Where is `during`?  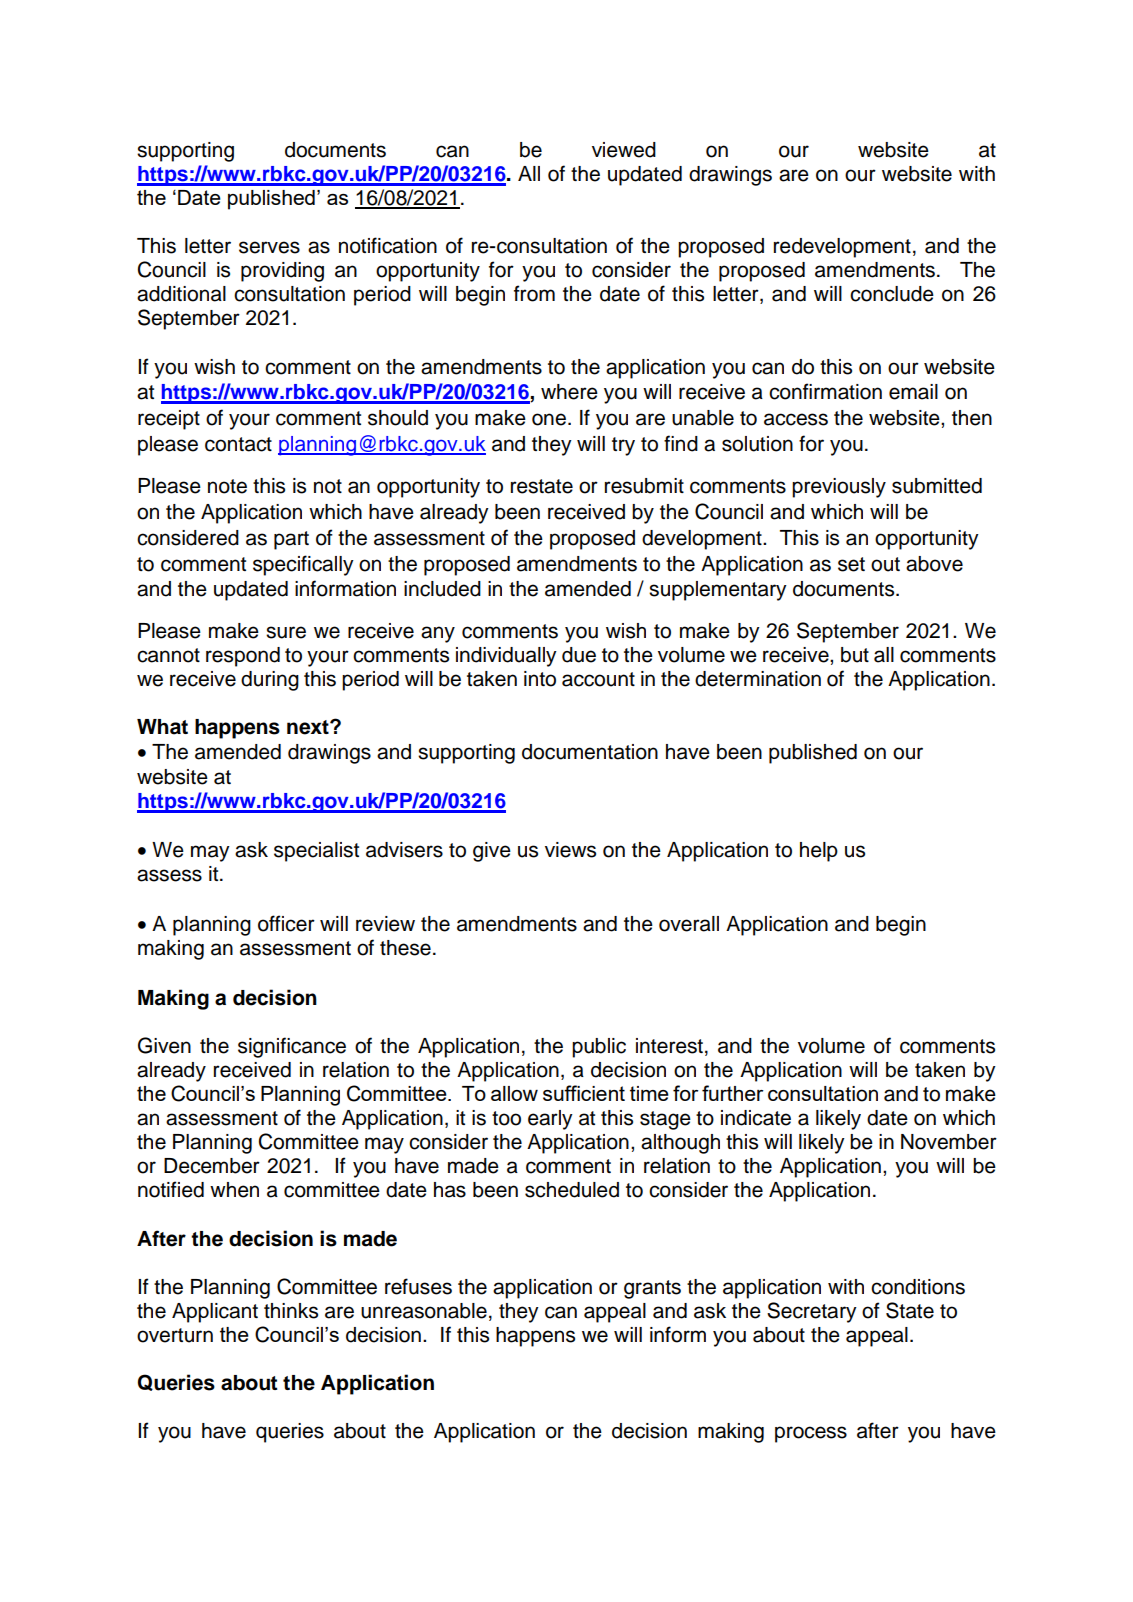
during is located at coordinates (270, 681).
